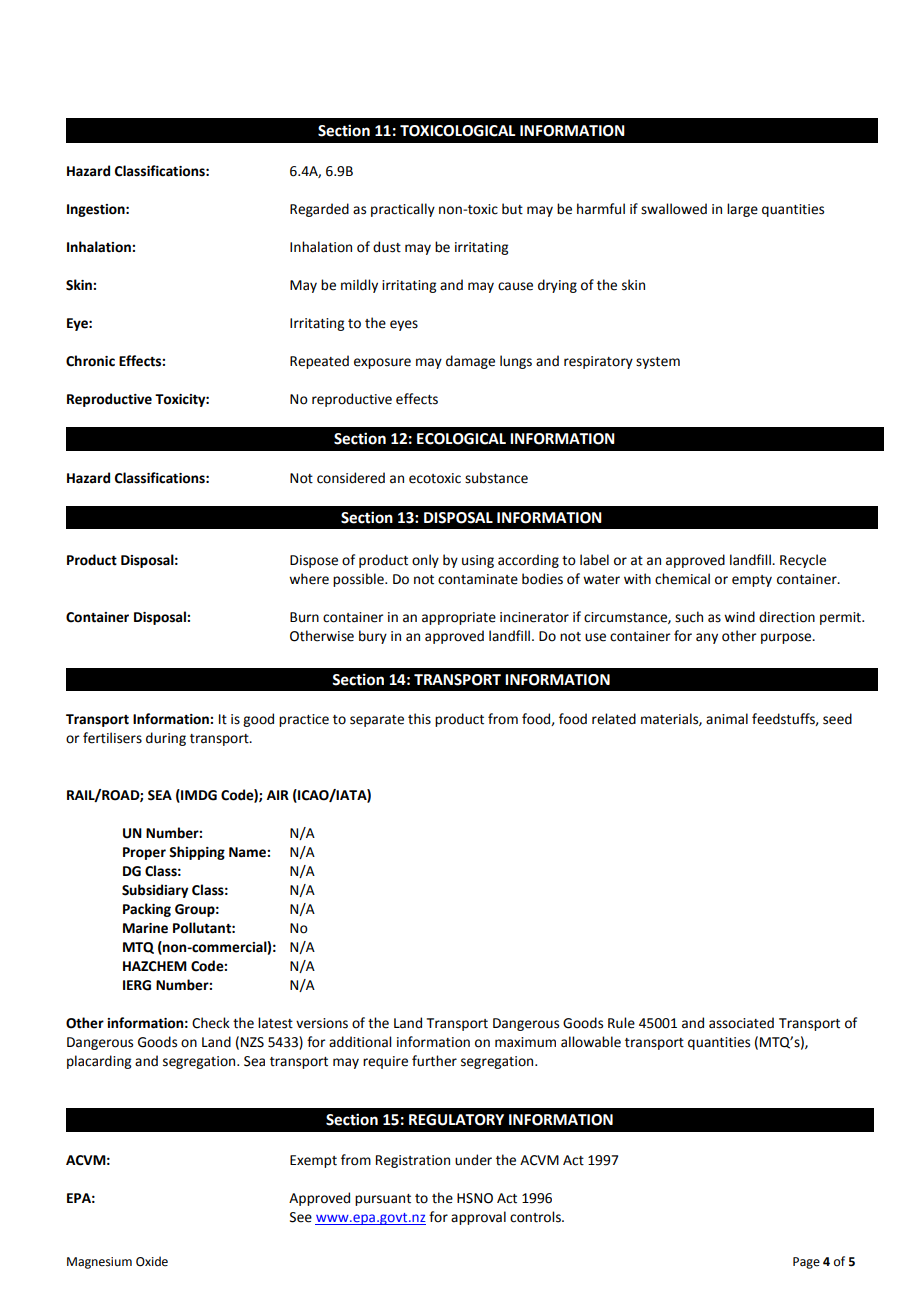  What do you see at coordinates (525, 1042) in the page?
I see `maximum` at bounding box center [525, 1042].
